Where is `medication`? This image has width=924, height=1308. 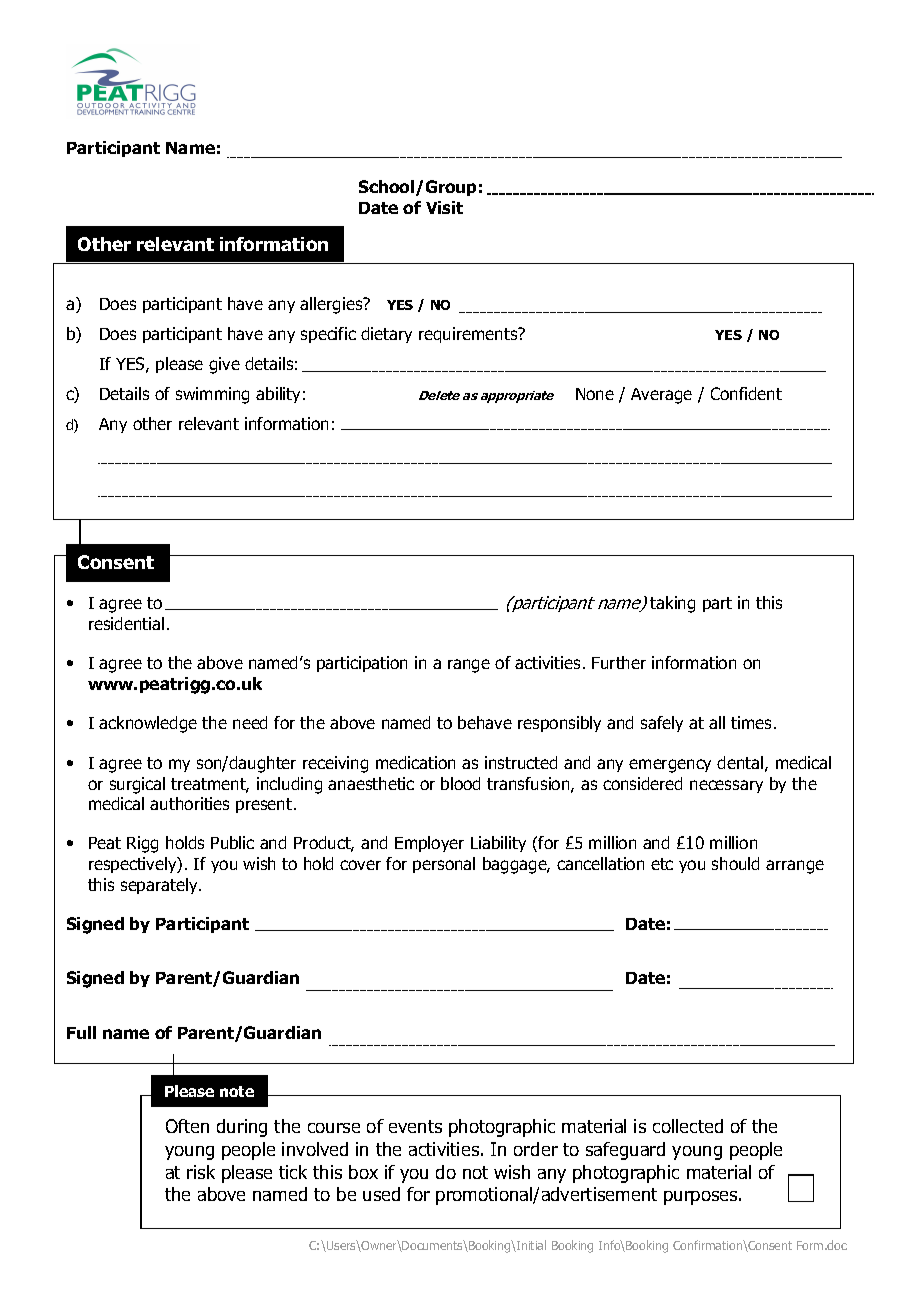
medication is located at coordinates (415, 762).
